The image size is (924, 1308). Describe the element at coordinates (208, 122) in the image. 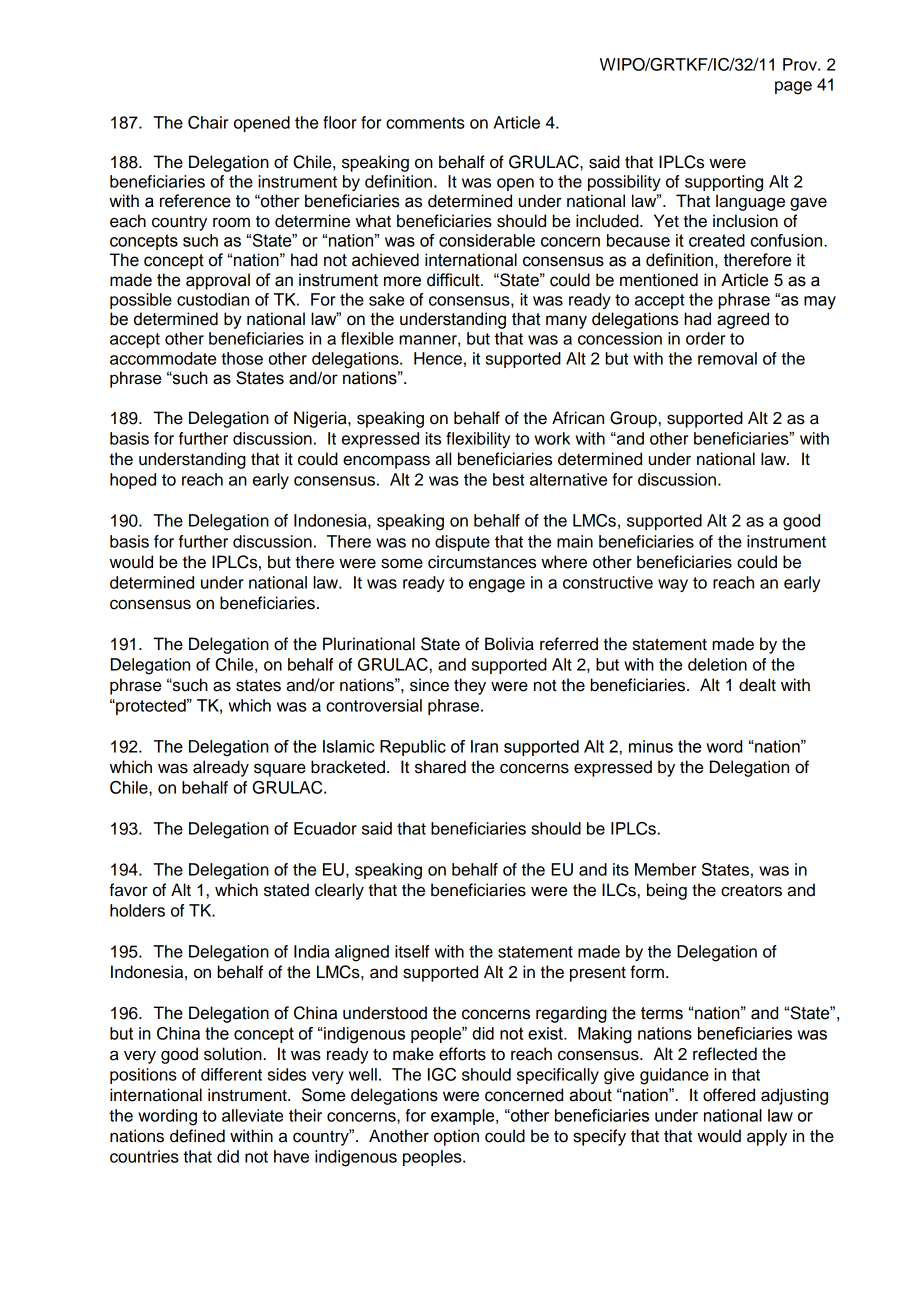

I see `Chair` at that location.
